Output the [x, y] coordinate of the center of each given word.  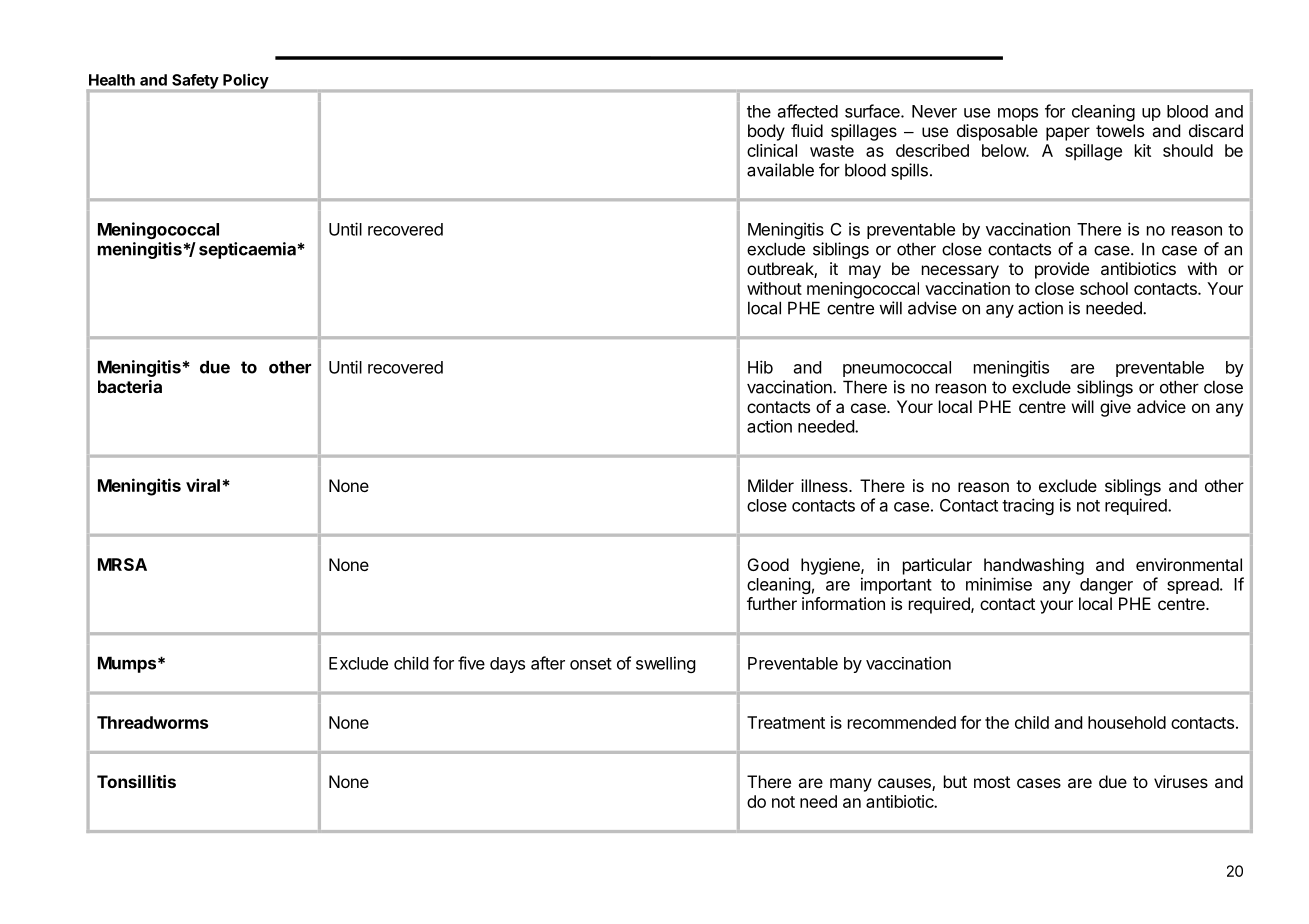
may [865, 272]
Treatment [786, 722]
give [1115, 408]
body [766, 132]
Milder [771, 485]
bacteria [130, 386]
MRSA [122, 564]
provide [1062, 270]
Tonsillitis [136, 781]
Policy [246, 81]
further [772, 603]
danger [1106, 586]
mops [1018, 114]
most [992, 782]
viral [203, 485]
